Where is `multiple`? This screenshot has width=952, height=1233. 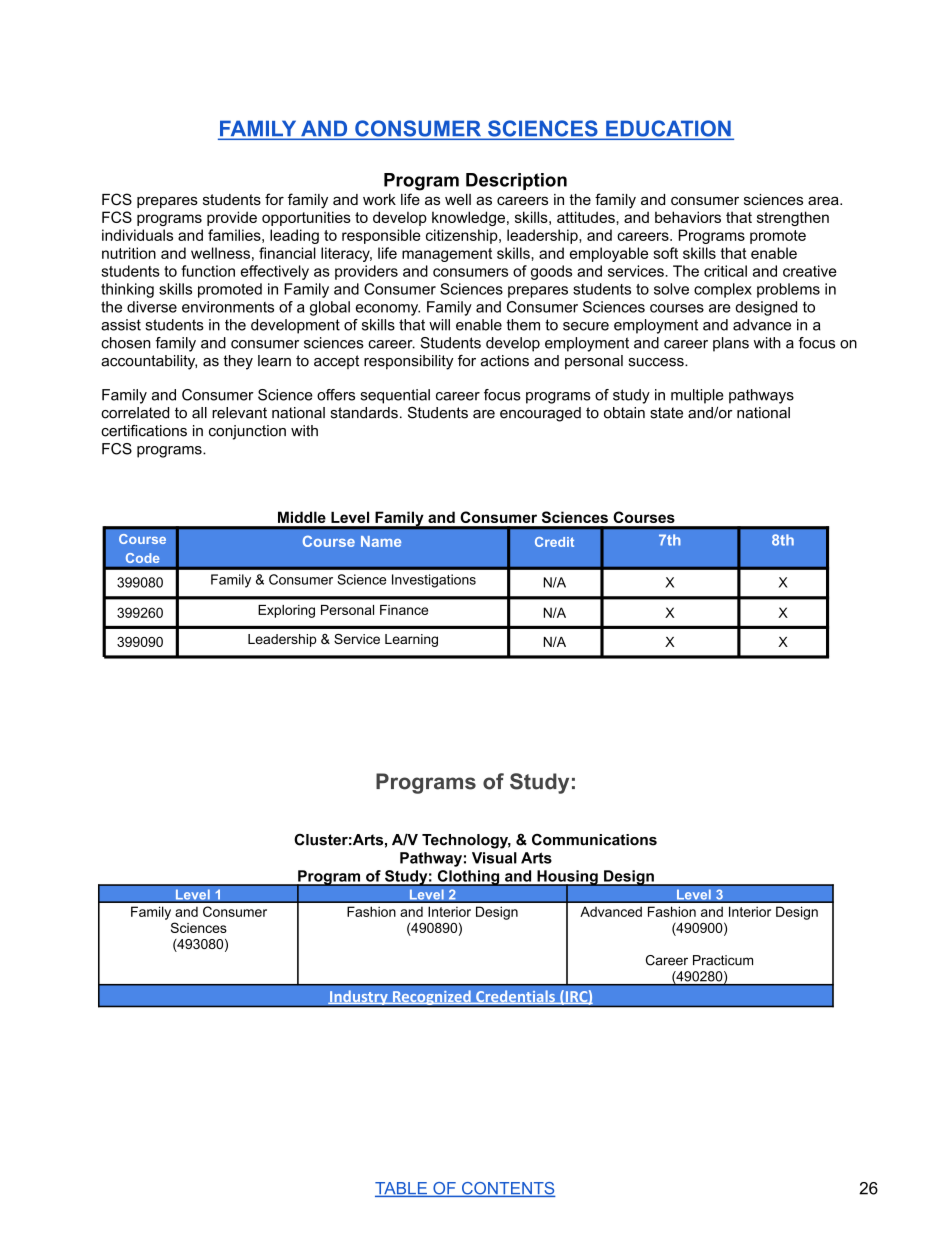
multiple is located at coordinates (697, 396).
